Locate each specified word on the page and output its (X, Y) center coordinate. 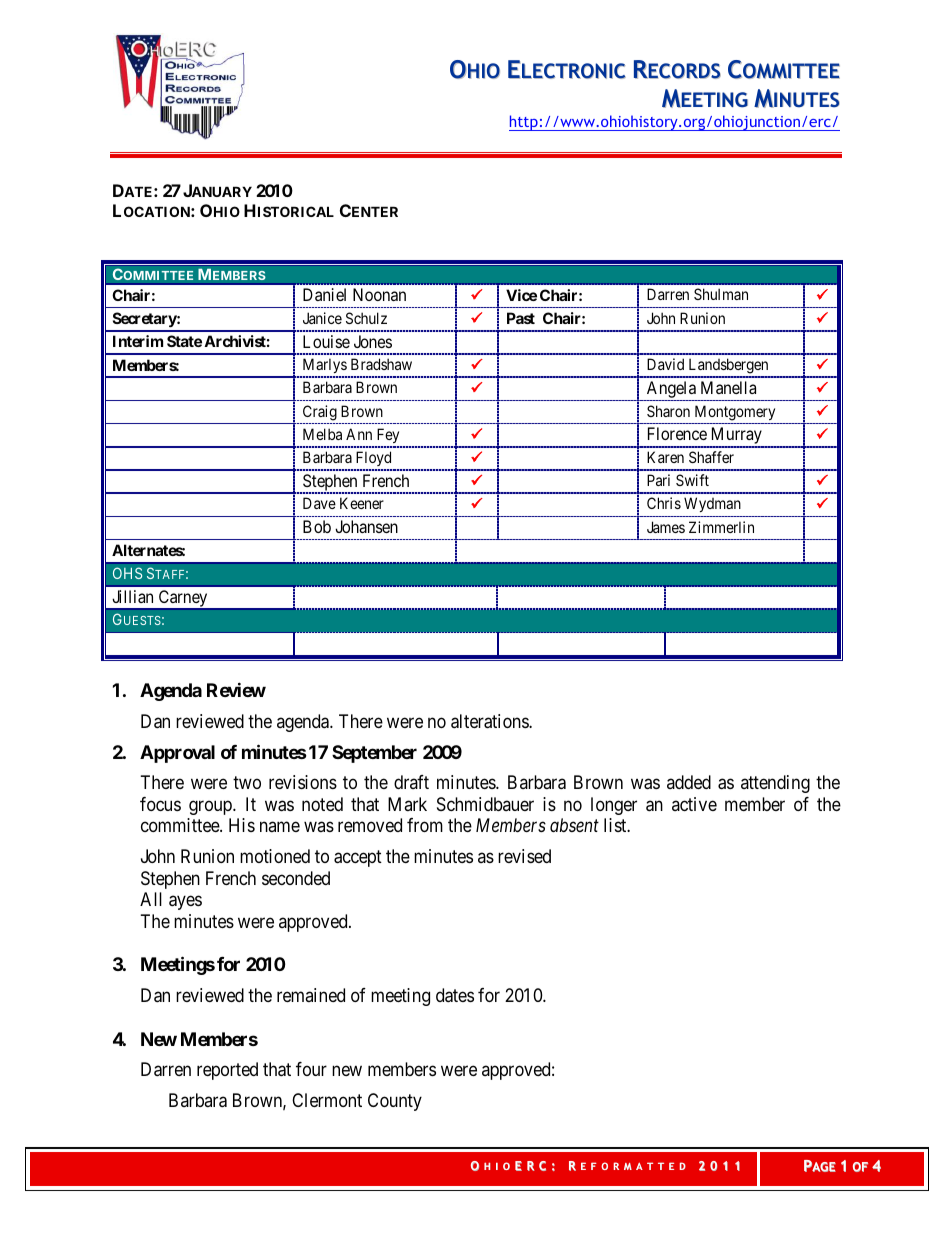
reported (227, 1071)
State (184, 341)
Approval (177, 754)
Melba (322, 434)
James (666, 527)
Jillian (132, 596)
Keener (362, 503)
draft (411, 782)
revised (524, 856)
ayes (185, 903)
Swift (692, 480)
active (694, 804)
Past (521, 318)
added (689, 782)
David (665, 364)
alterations (490, 721)
